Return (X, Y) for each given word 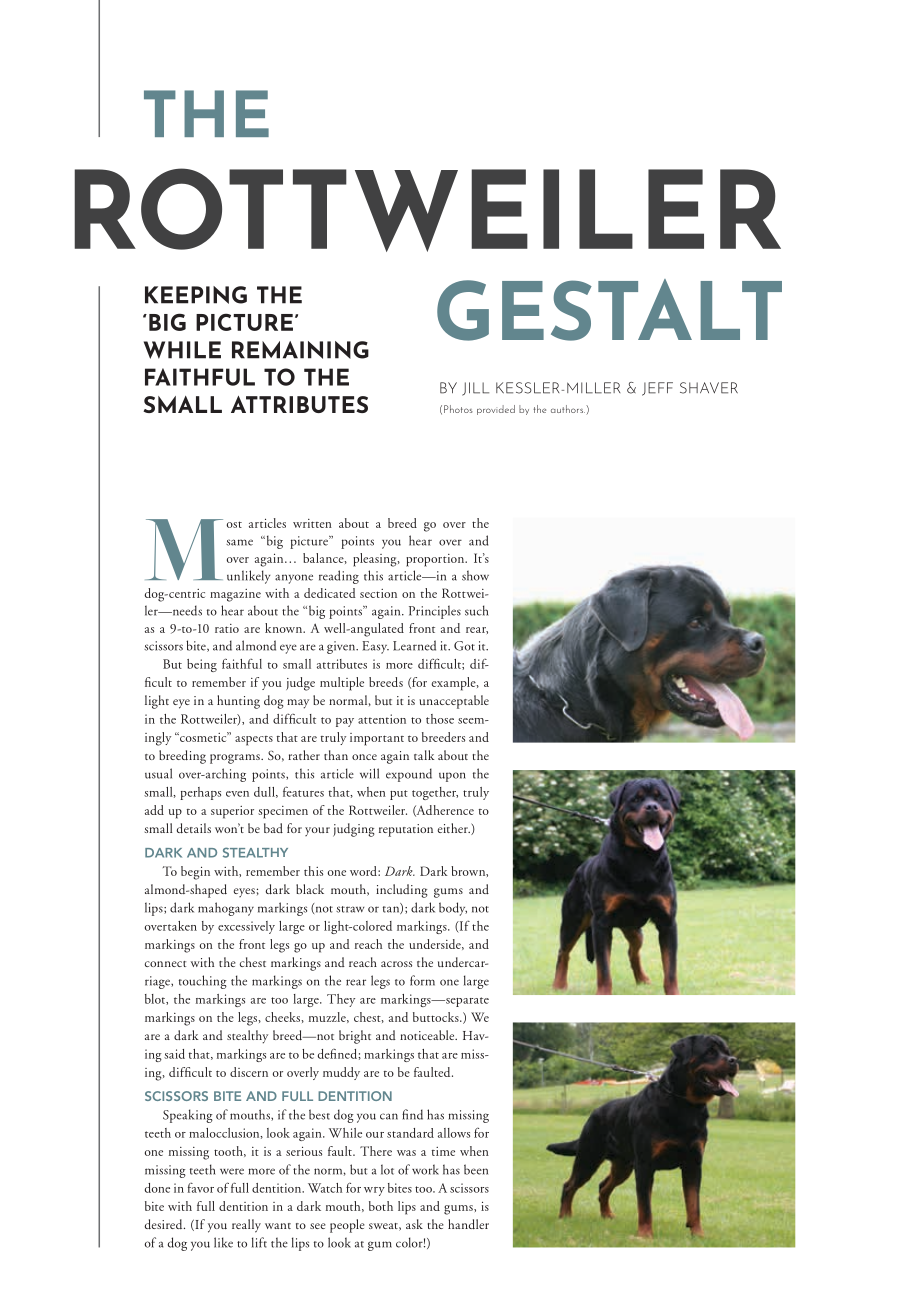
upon (452, 777)
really (246, 1226)
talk (424, 755)
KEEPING (196, 295)
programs (236, 759)
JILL (475, 389)
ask (414, 1224)
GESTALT (609, 310)
